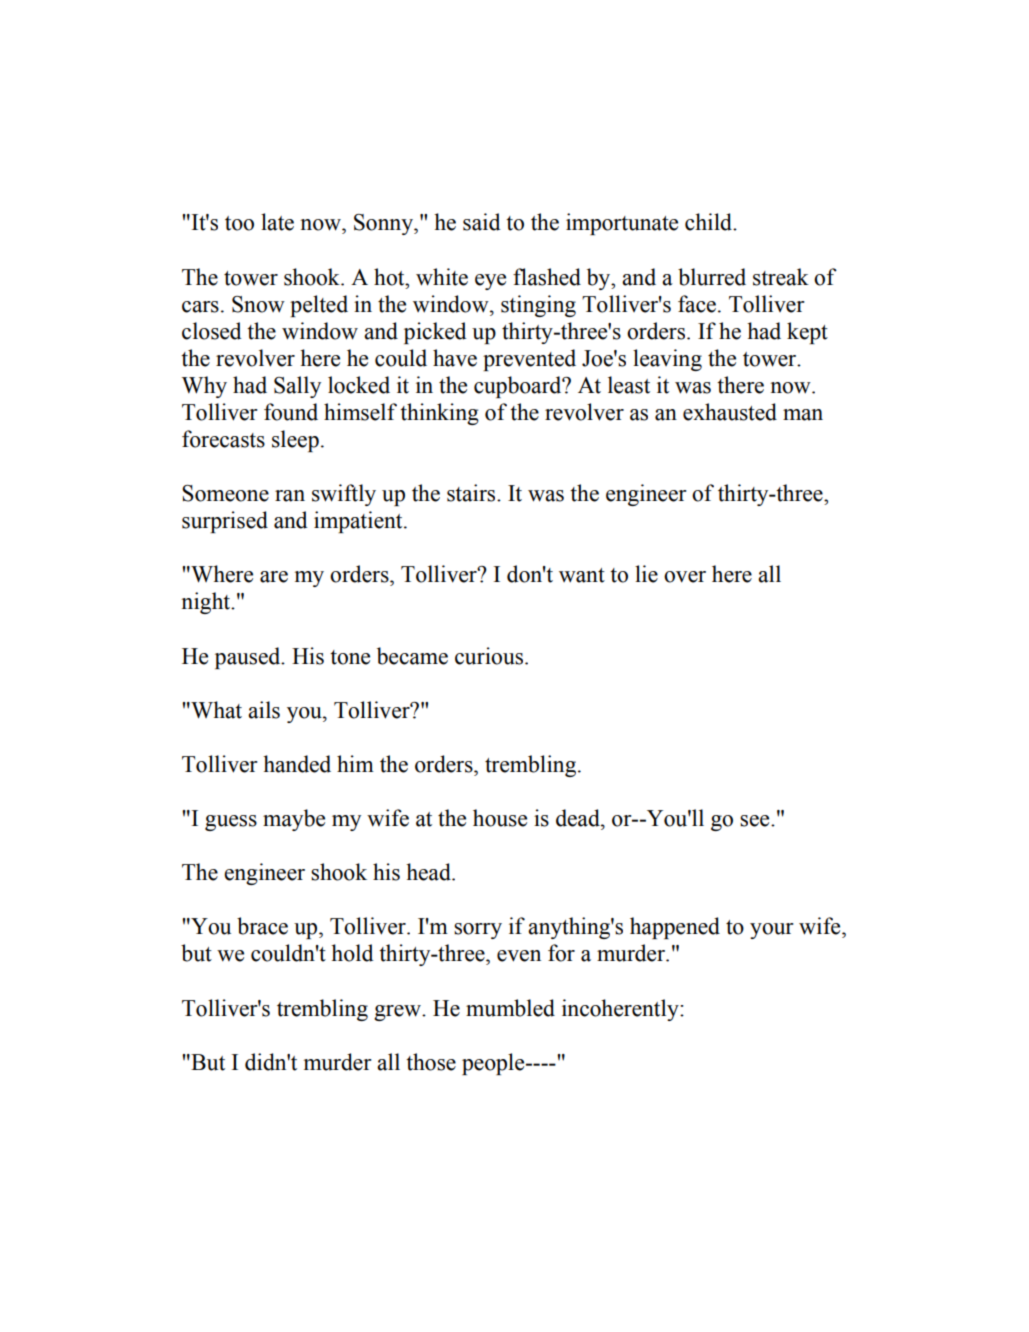  Describe the element at coordinates (482, 222) in the document. I see `said` at that location.
